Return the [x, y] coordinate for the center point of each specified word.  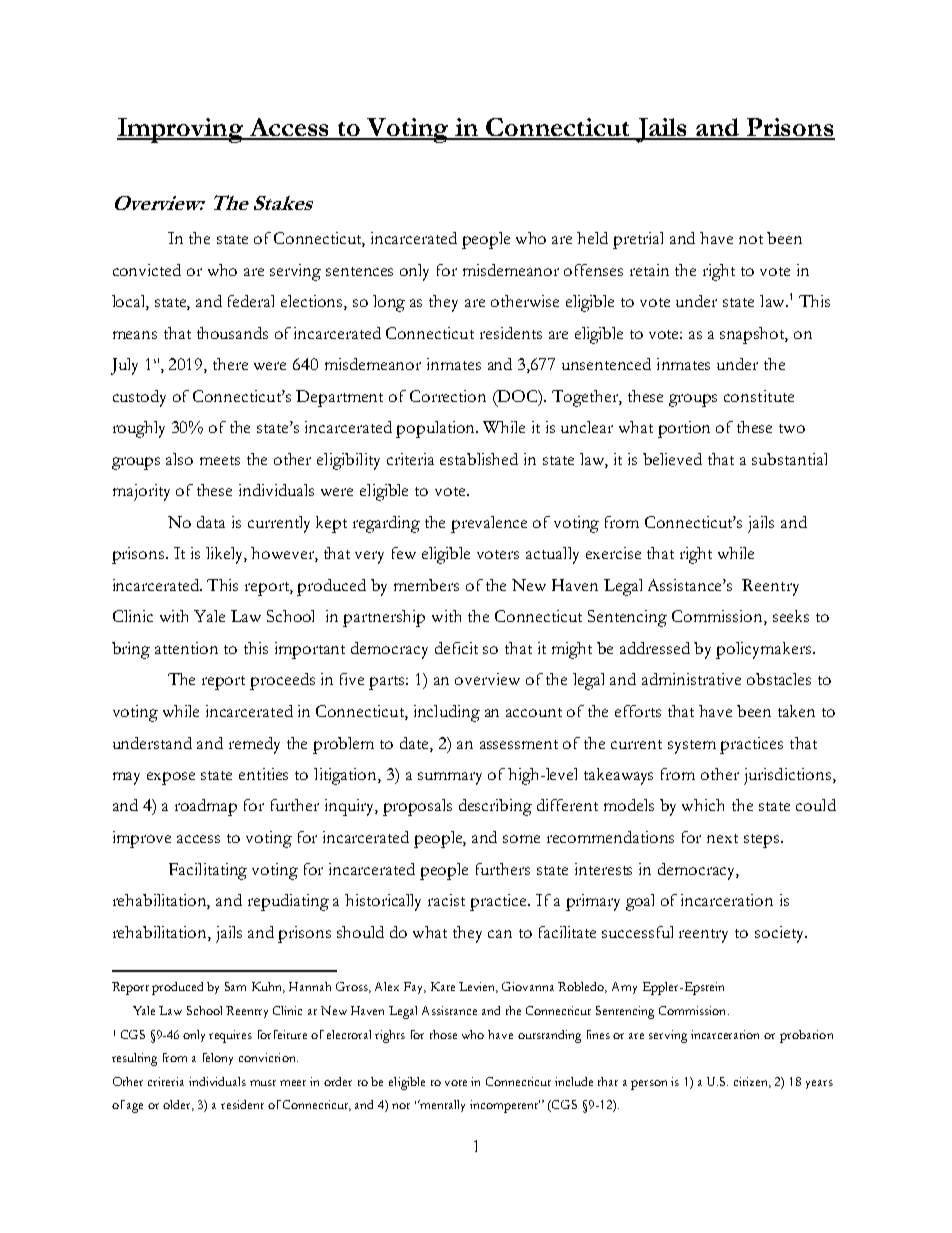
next [722, 838]
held [592, 238]
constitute [759, 396]
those [443, 1034]
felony [218, 1059]
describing [495, 807]
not [751, 239]
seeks [791, 616]
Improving [181, 130]
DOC [517, 397]
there [230, 364]
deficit [456, 648]
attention [186, 648]
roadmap [206, 807]
